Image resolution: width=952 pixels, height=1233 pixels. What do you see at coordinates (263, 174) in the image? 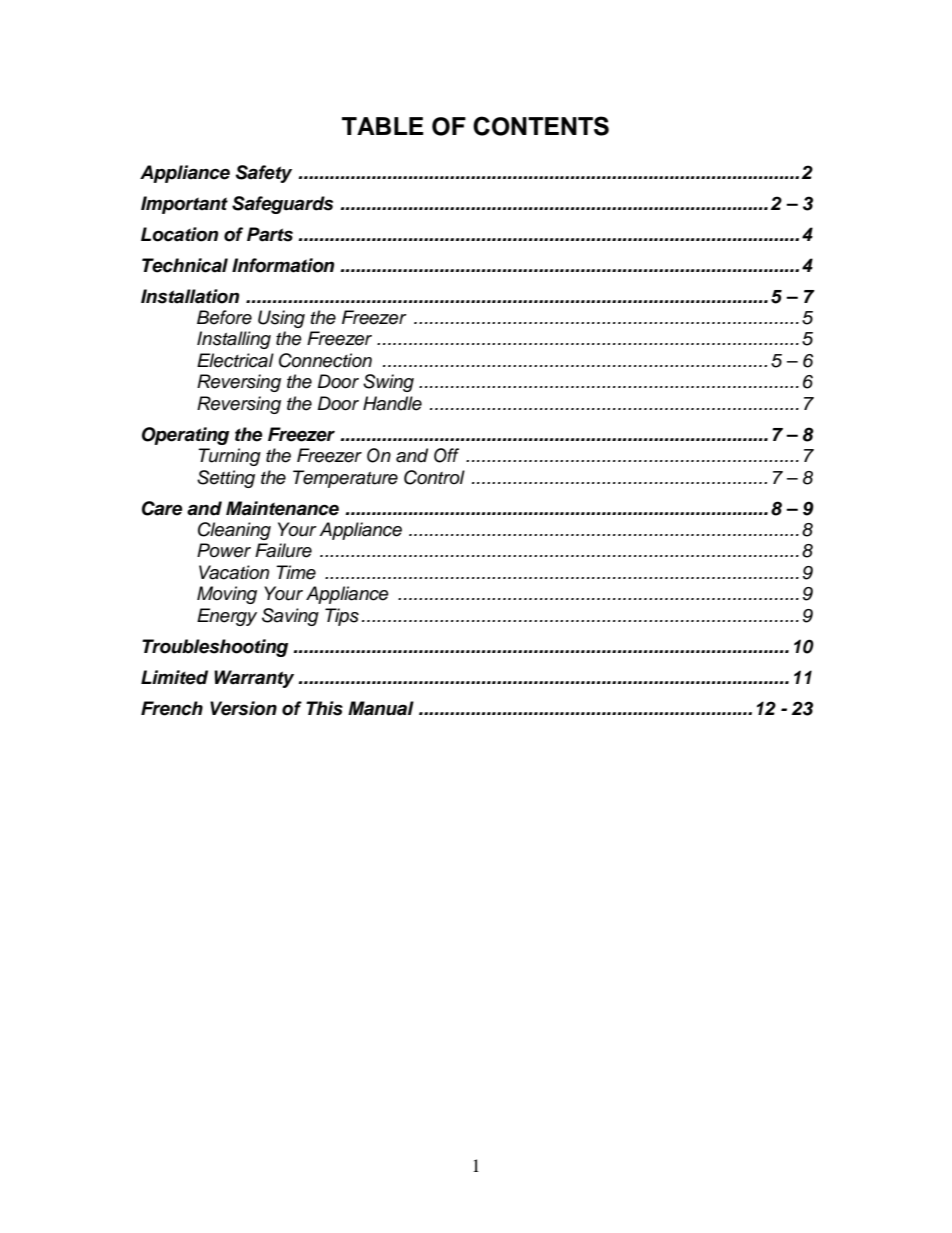
I see `Safety` at bounding box center [263, 174].
